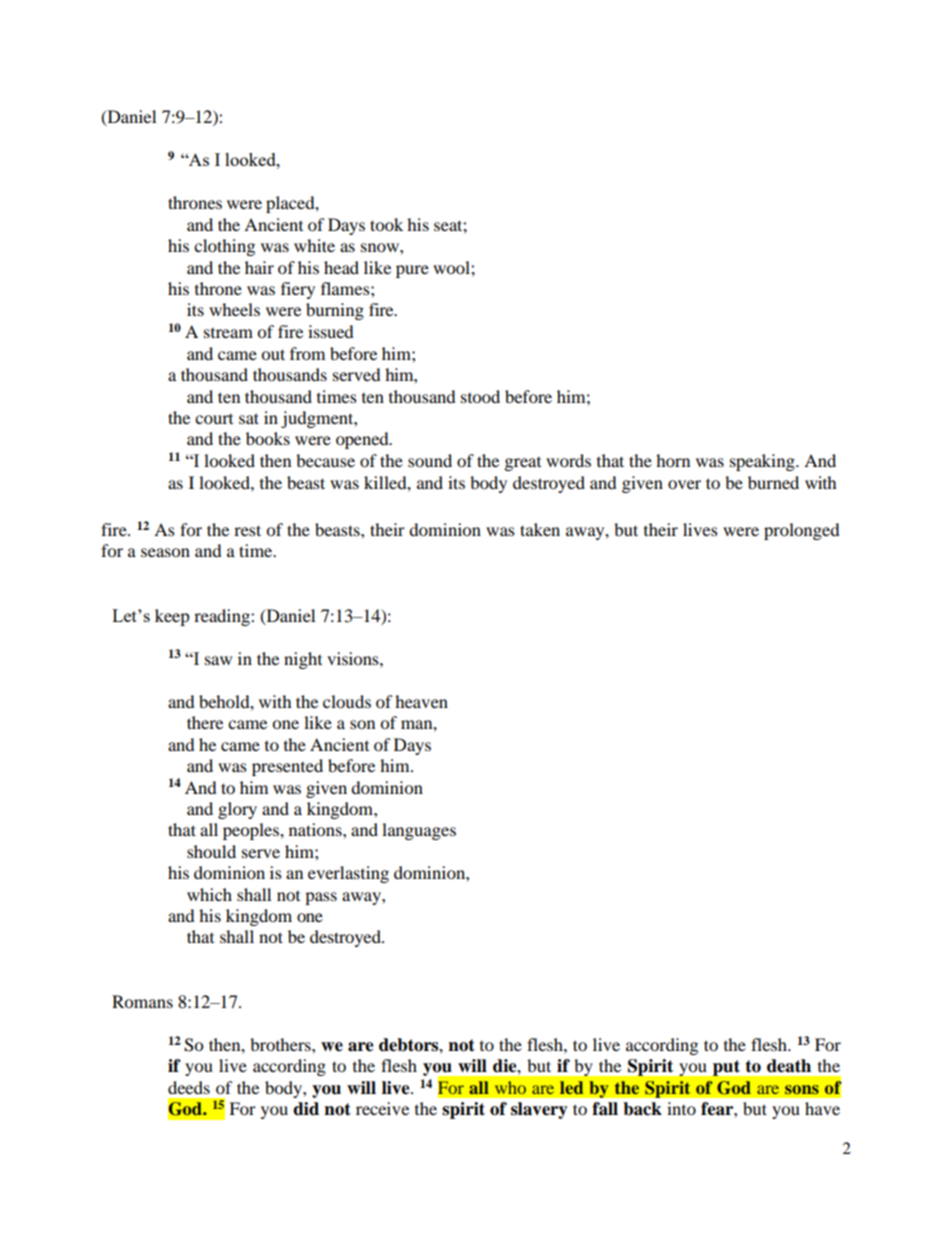 Image resolution: width=952 pixels, height=1233 pixels. What do you see at coordinates (419, 831) in the document?
I see `languages` at bounding box center [419, 831].
